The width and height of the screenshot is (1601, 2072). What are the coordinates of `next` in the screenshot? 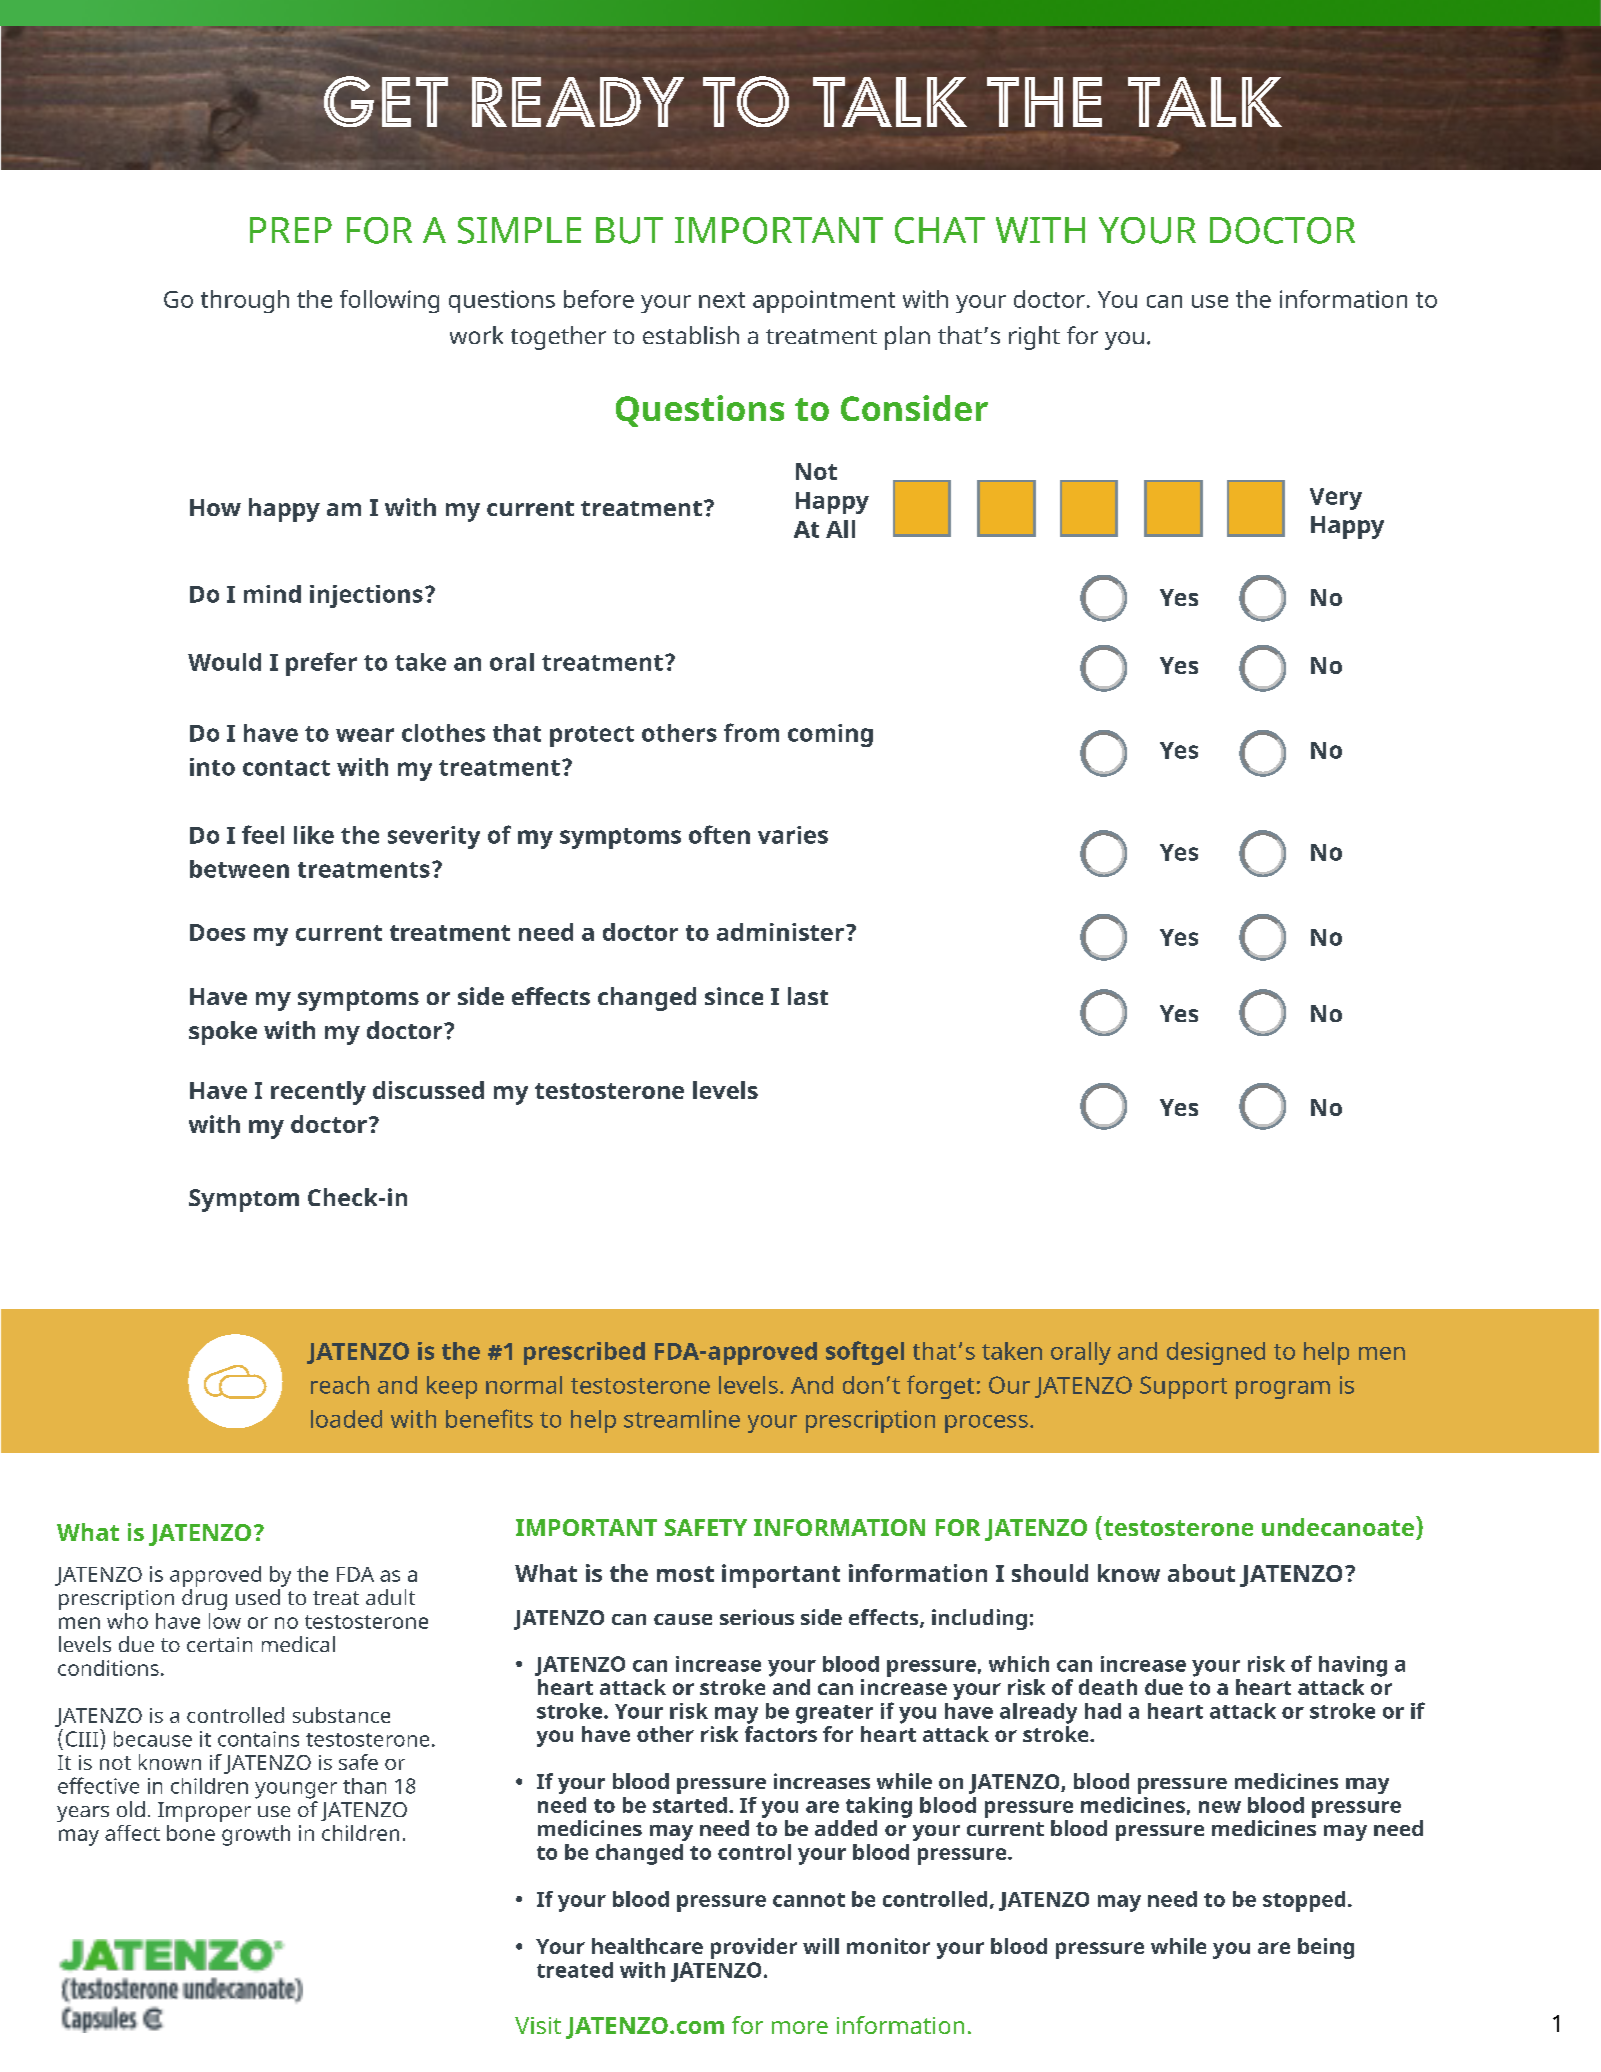 It's located at (722, 300).
